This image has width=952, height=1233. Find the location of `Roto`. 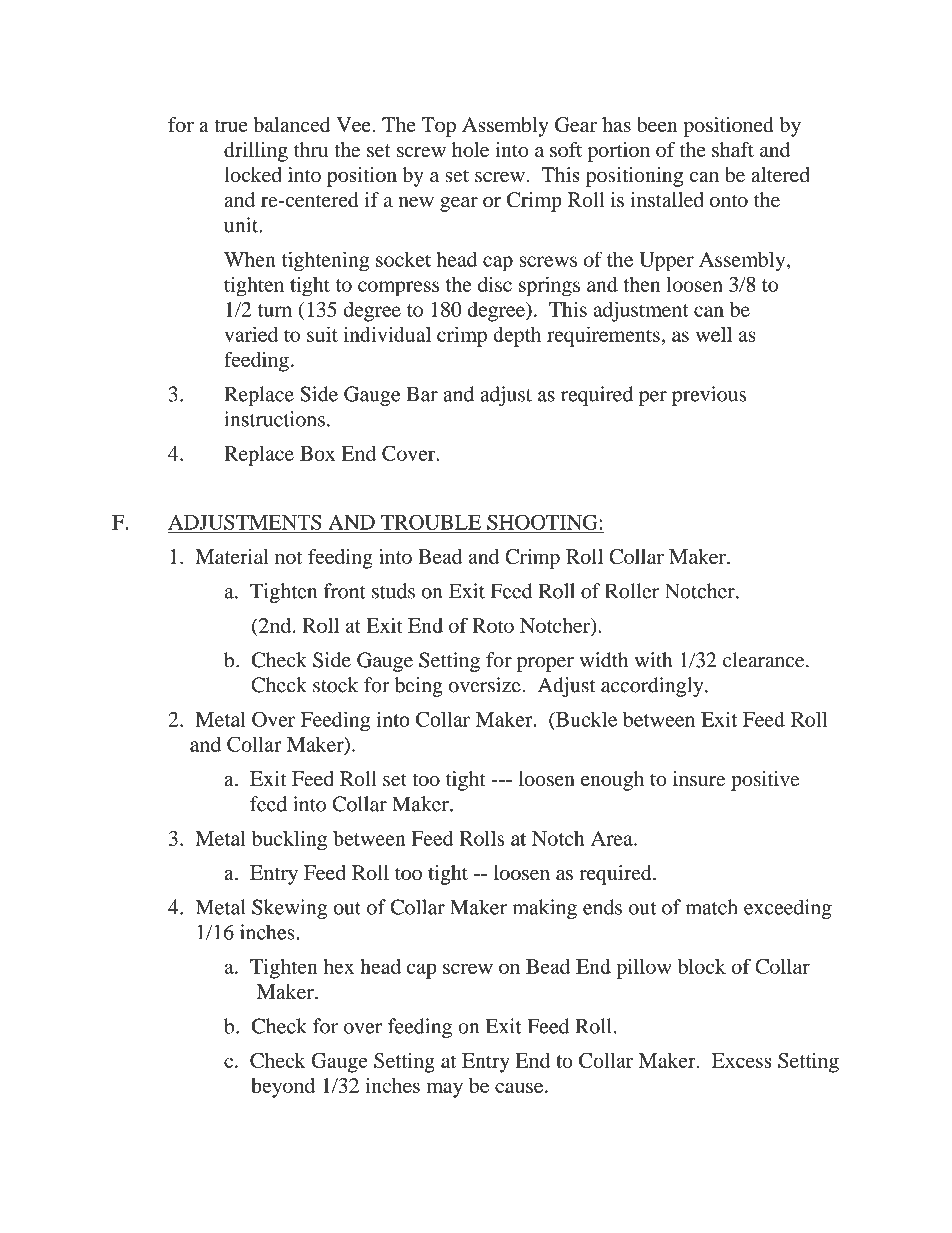

Roto is located at coordinates (493, 625).
